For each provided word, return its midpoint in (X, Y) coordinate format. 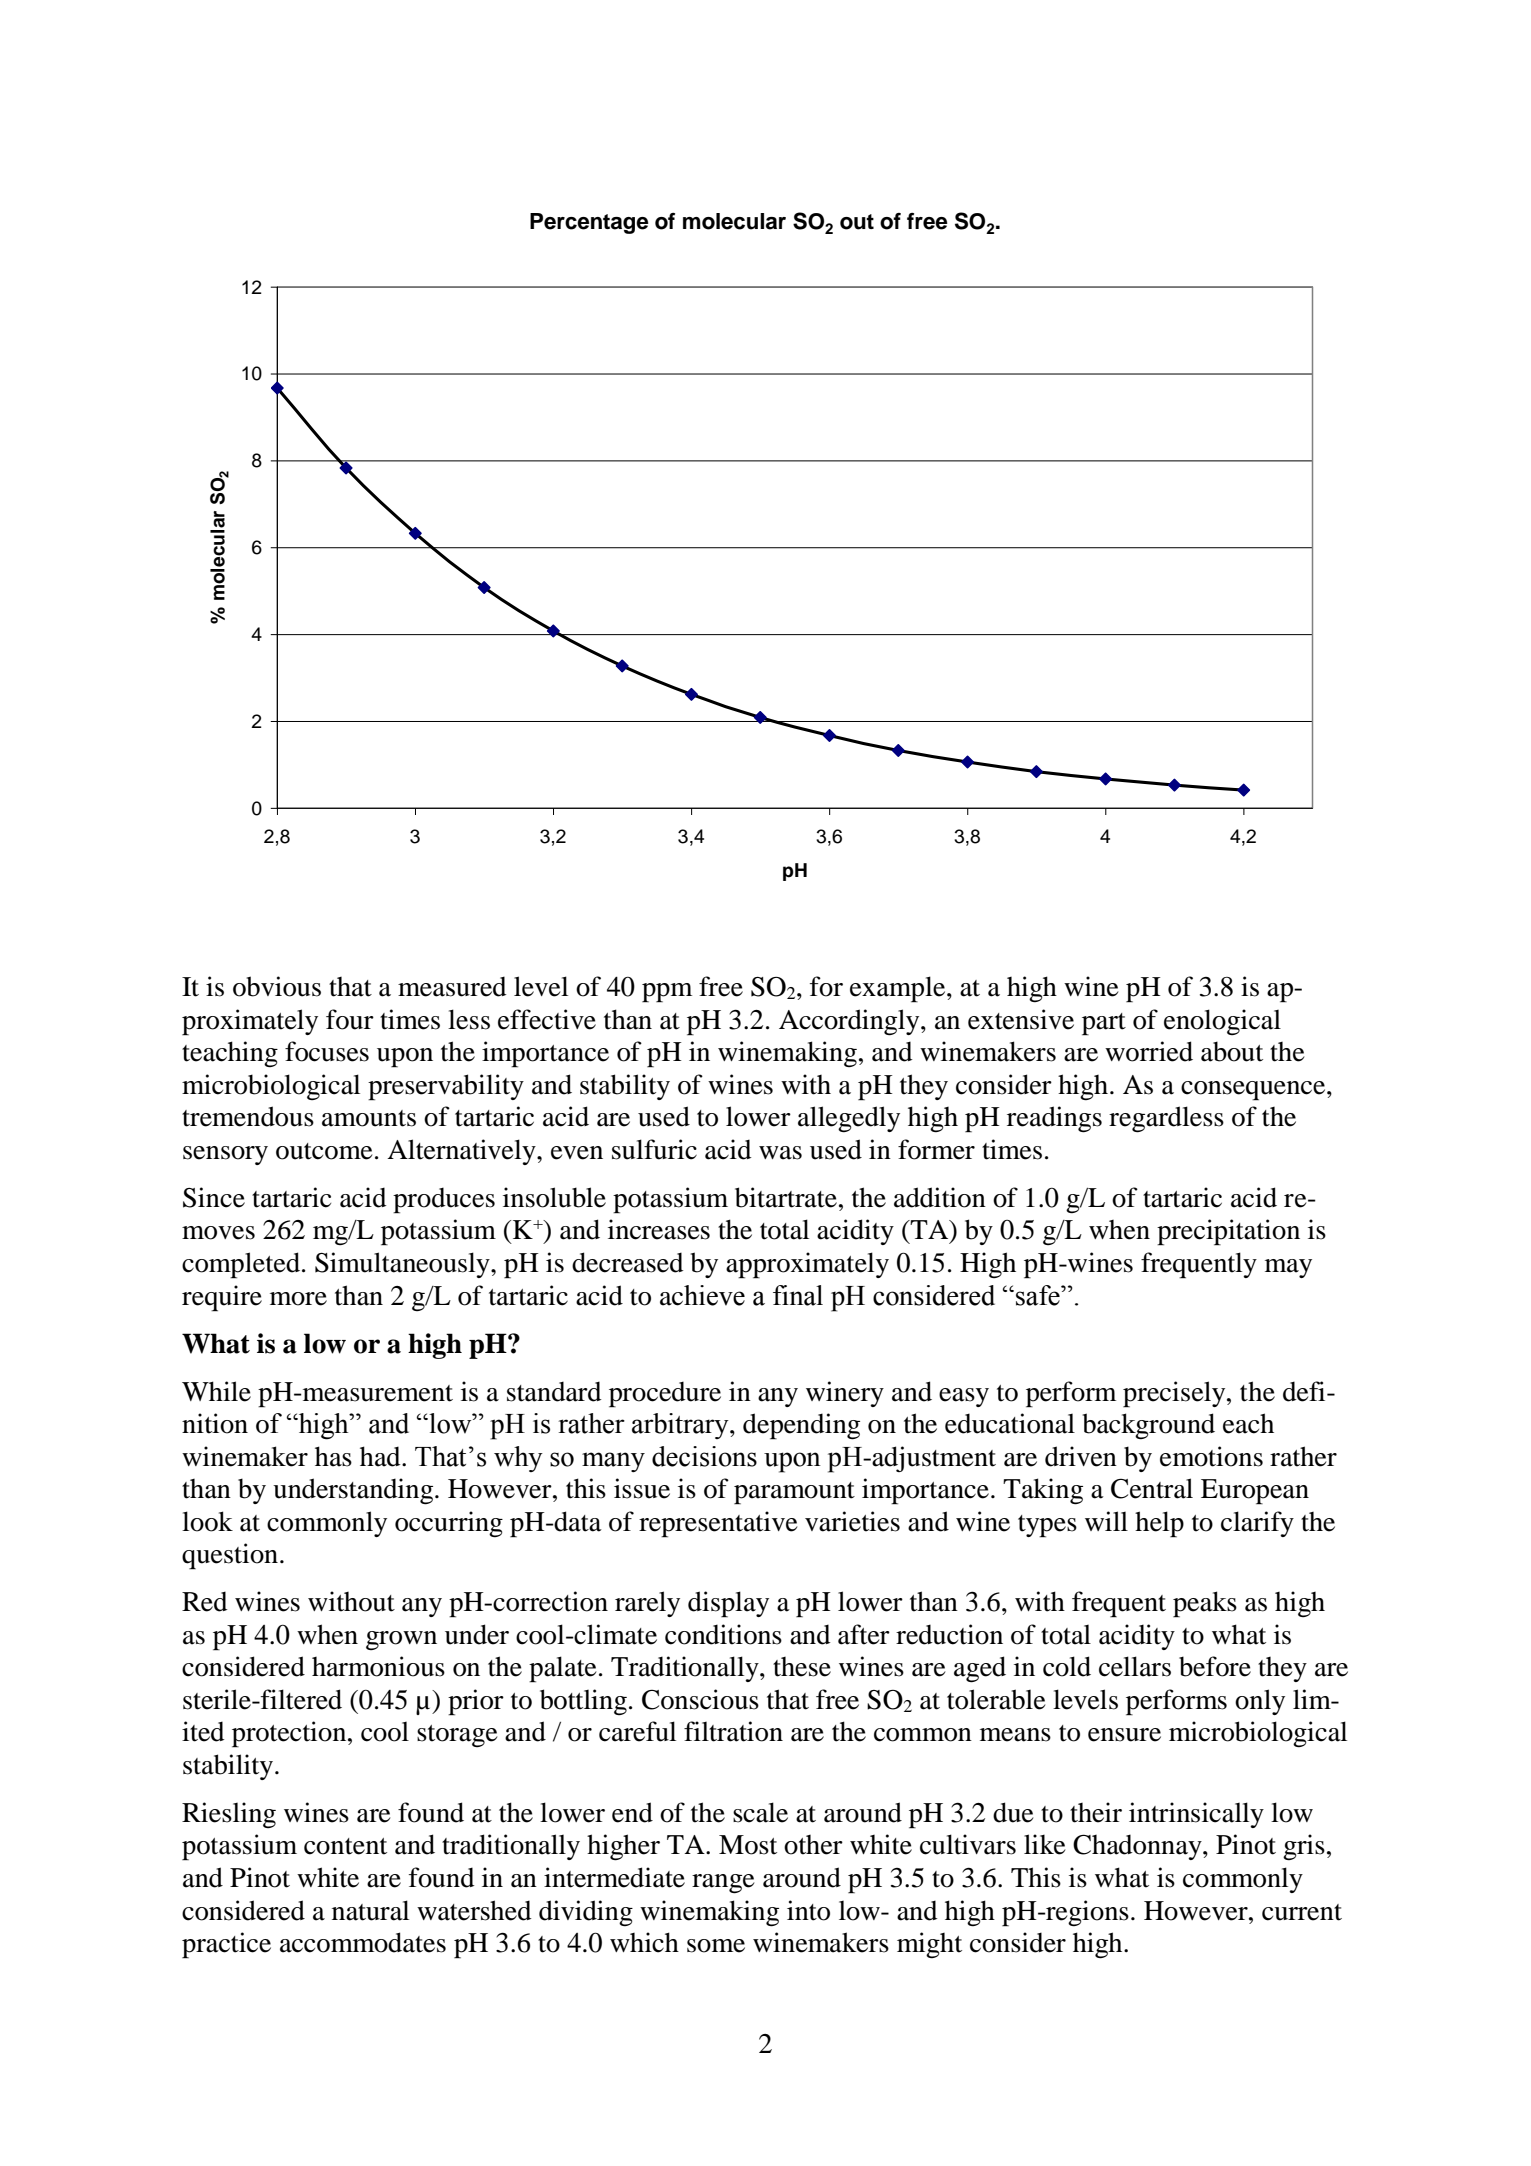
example (899, 989)
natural (370, 1910)
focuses (327, 1051)
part (1104, 1024)
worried (1149, 1051)
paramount (794, 1493)
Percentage (589, 223)
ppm (667, 993)
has (333, 1456)
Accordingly (850, 1022)
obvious (277, 986)
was (780, 1153)
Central (1152, 1488)
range (723, 1884)
